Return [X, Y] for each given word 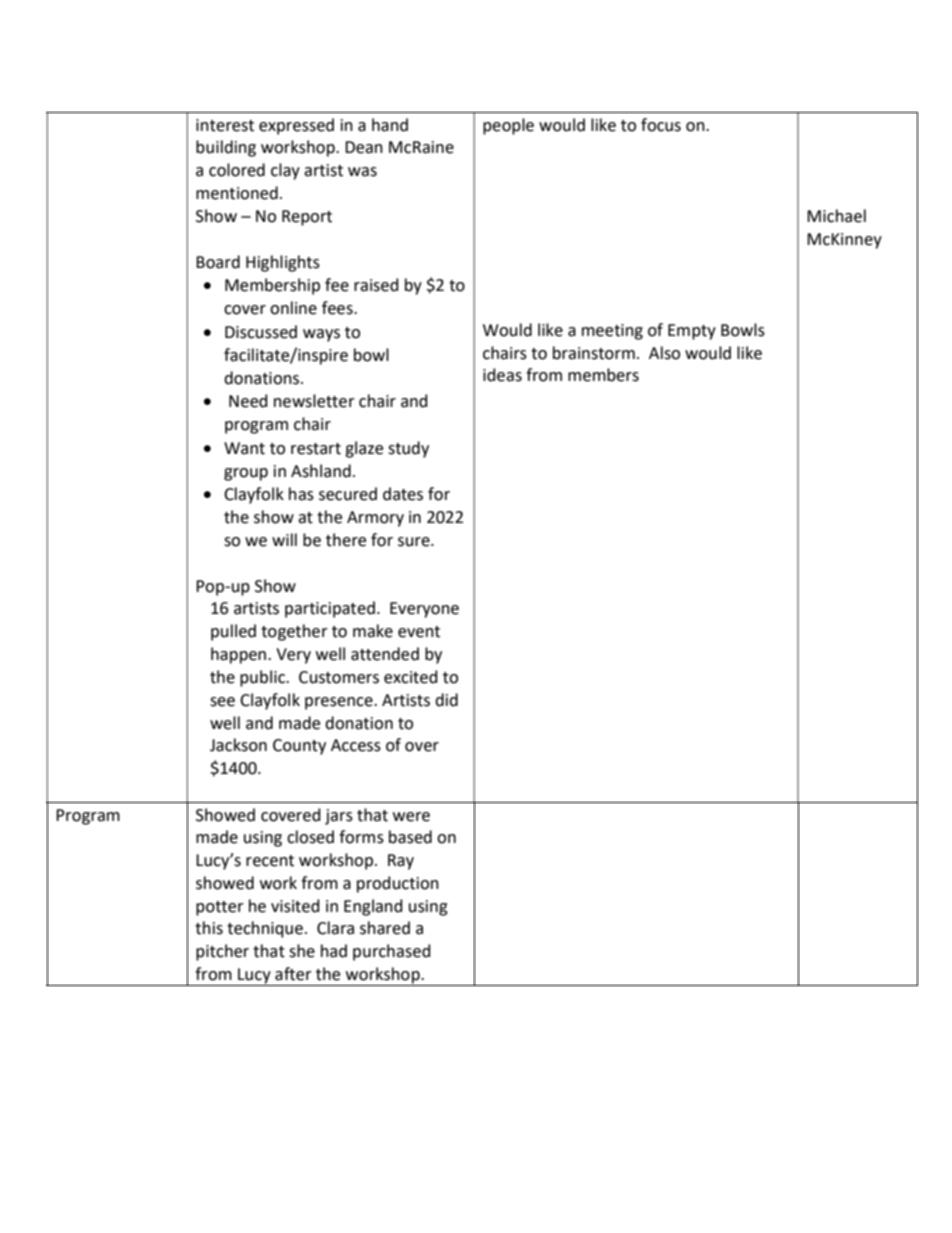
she [302, 951]
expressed [296, 126]
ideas [502, 375]
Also [664, 353]
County [299, 747]
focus [661, 125]
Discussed [261, 332]
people [508, 126]
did [446, 700]
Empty [692, 332]
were [411, 817]
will [284, 539]
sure [415, 542]
